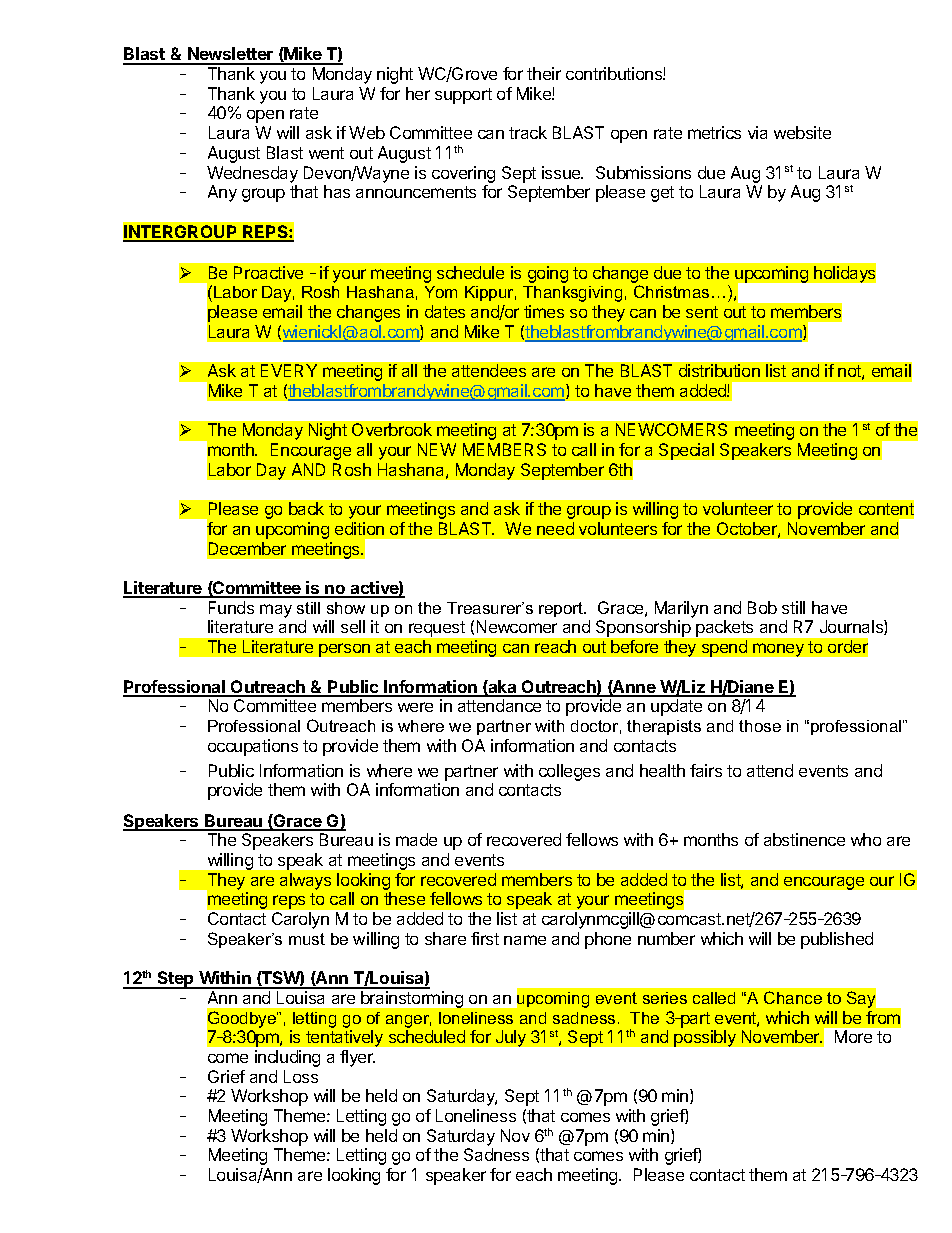 The image size is (952, 1233). I want to click on website, so click(802, 132).
